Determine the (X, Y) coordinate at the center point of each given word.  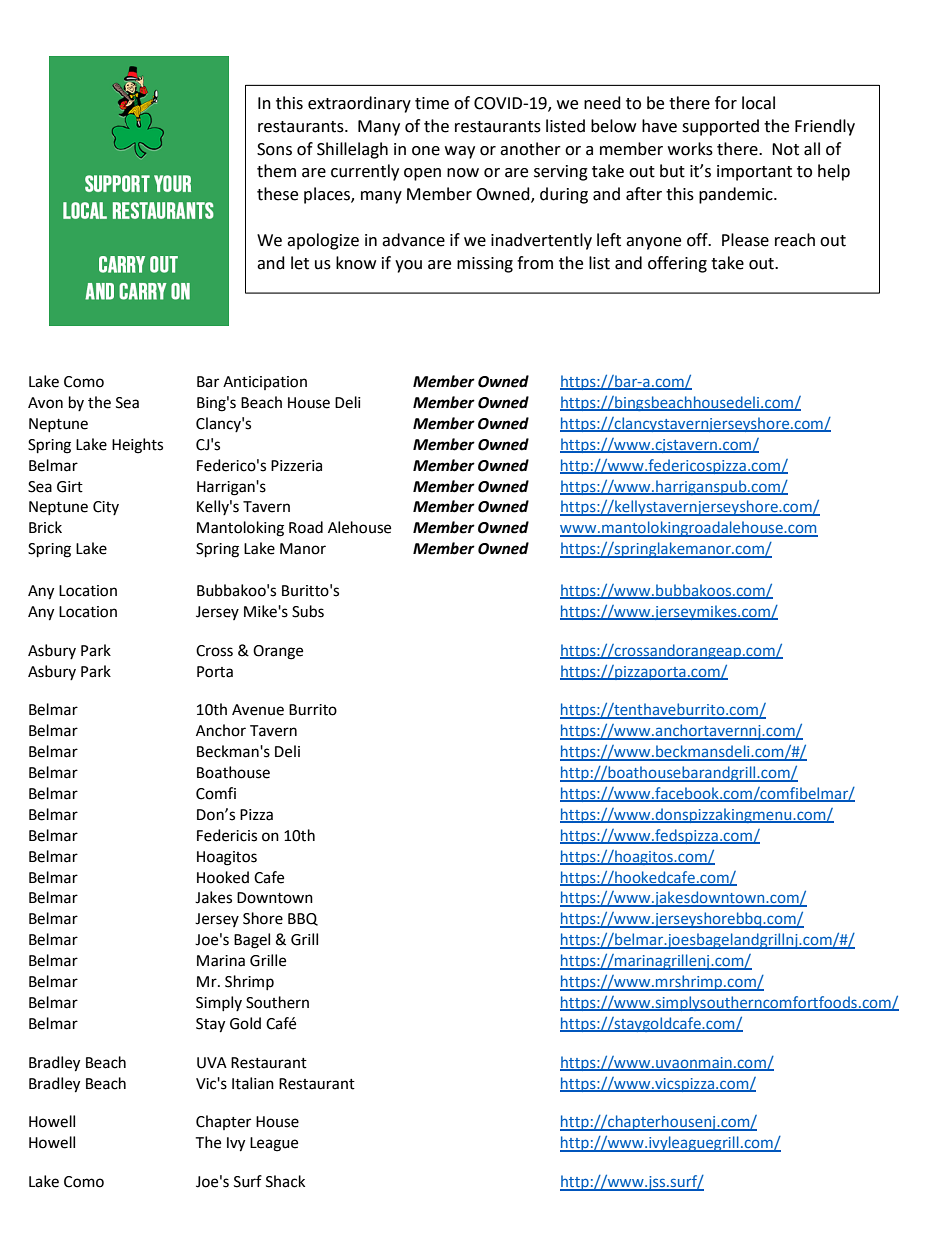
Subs (308, 611)
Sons (274, 149)
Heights (137, 446)
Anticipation (265, 383)
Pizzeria (296, 466)
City (106, 508)
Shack (285, 1181)
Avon (45, 403)
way (460, 152)
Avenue (258, 710)
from (535, 263)
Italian (253, 1083)
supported (720, 127)
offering (677, 264)
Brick (45, 527)
